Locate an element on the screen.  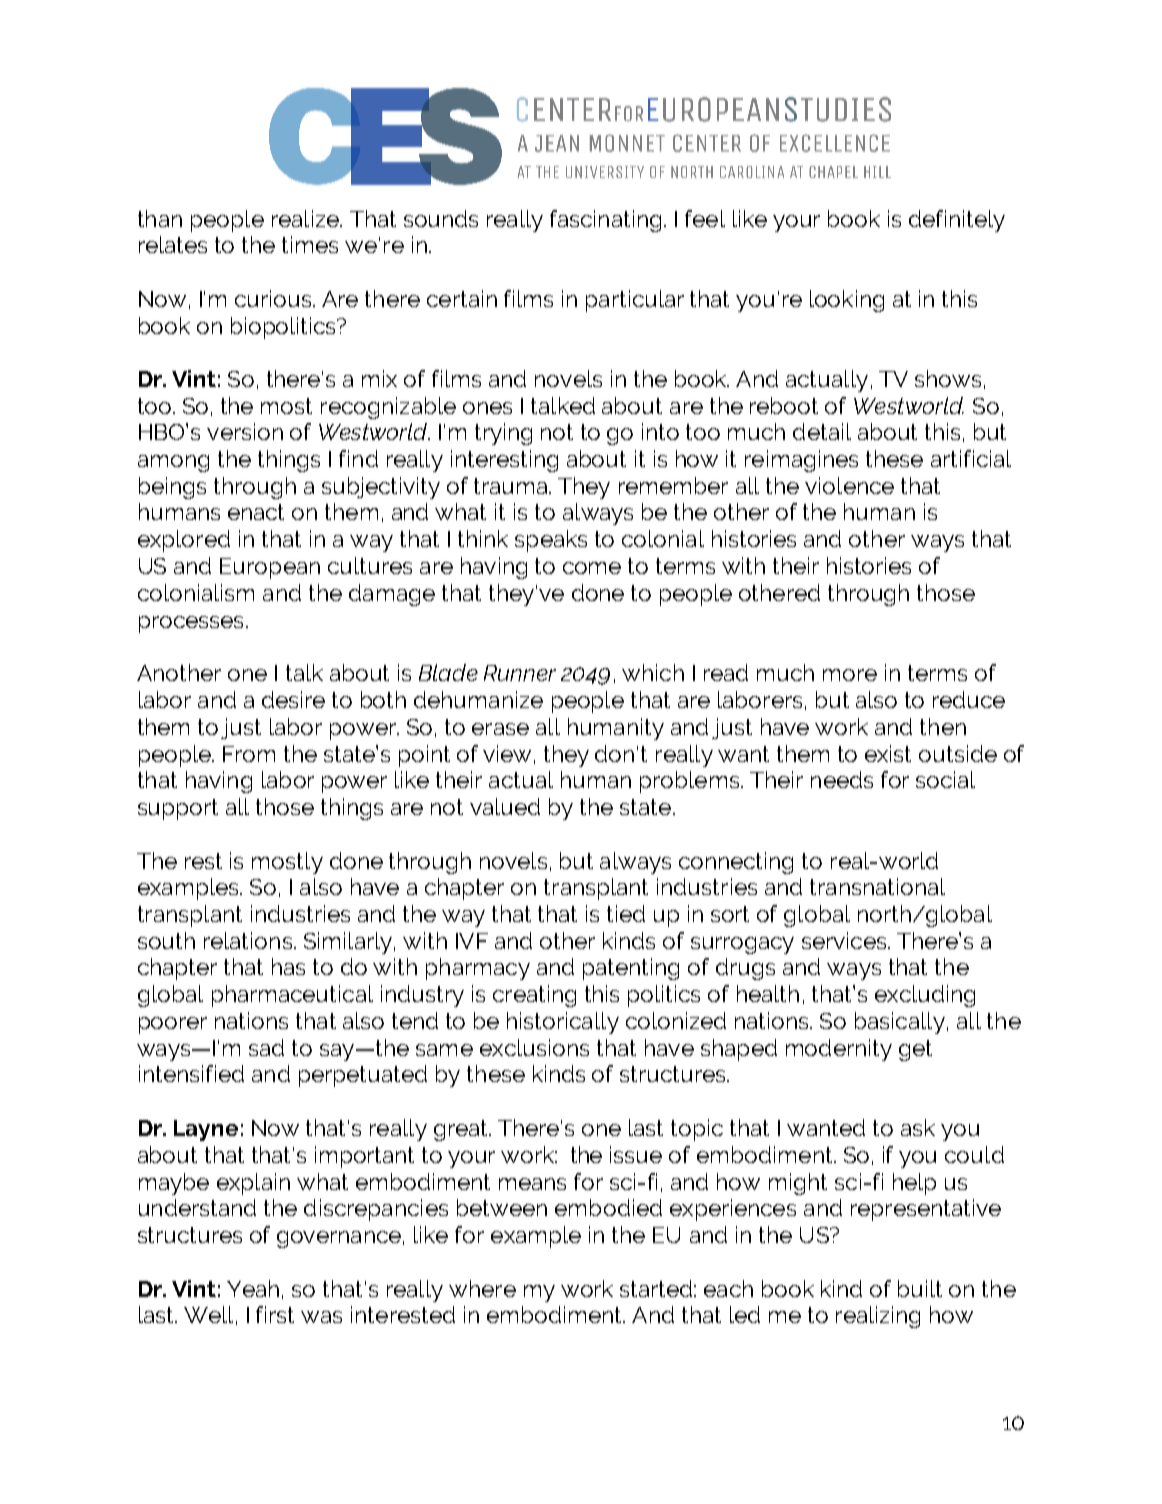
looking is located at coordinates (847, 301).
